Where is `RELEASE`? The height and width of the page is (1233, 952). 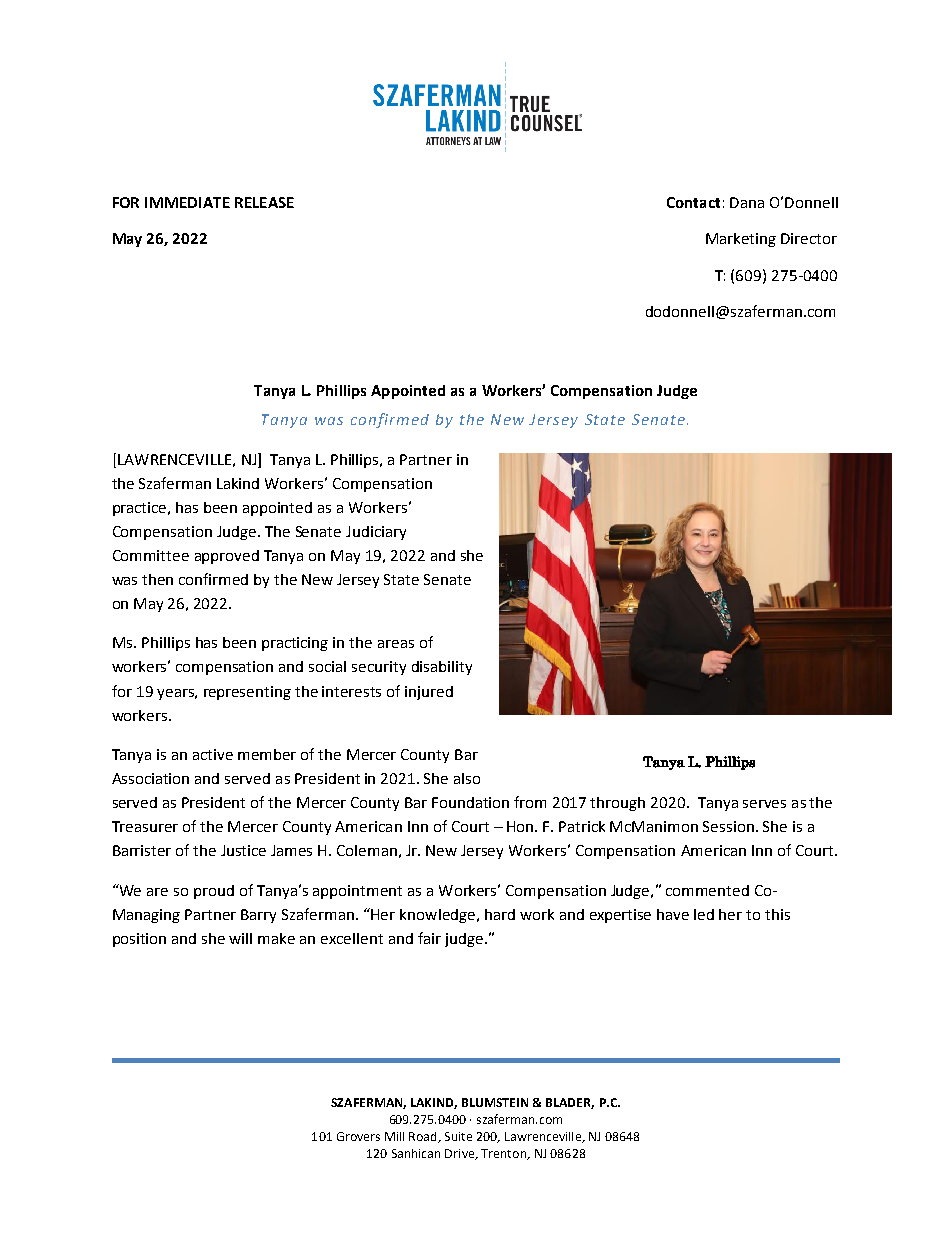
RELEASE is located at coordinates (264, 202).
